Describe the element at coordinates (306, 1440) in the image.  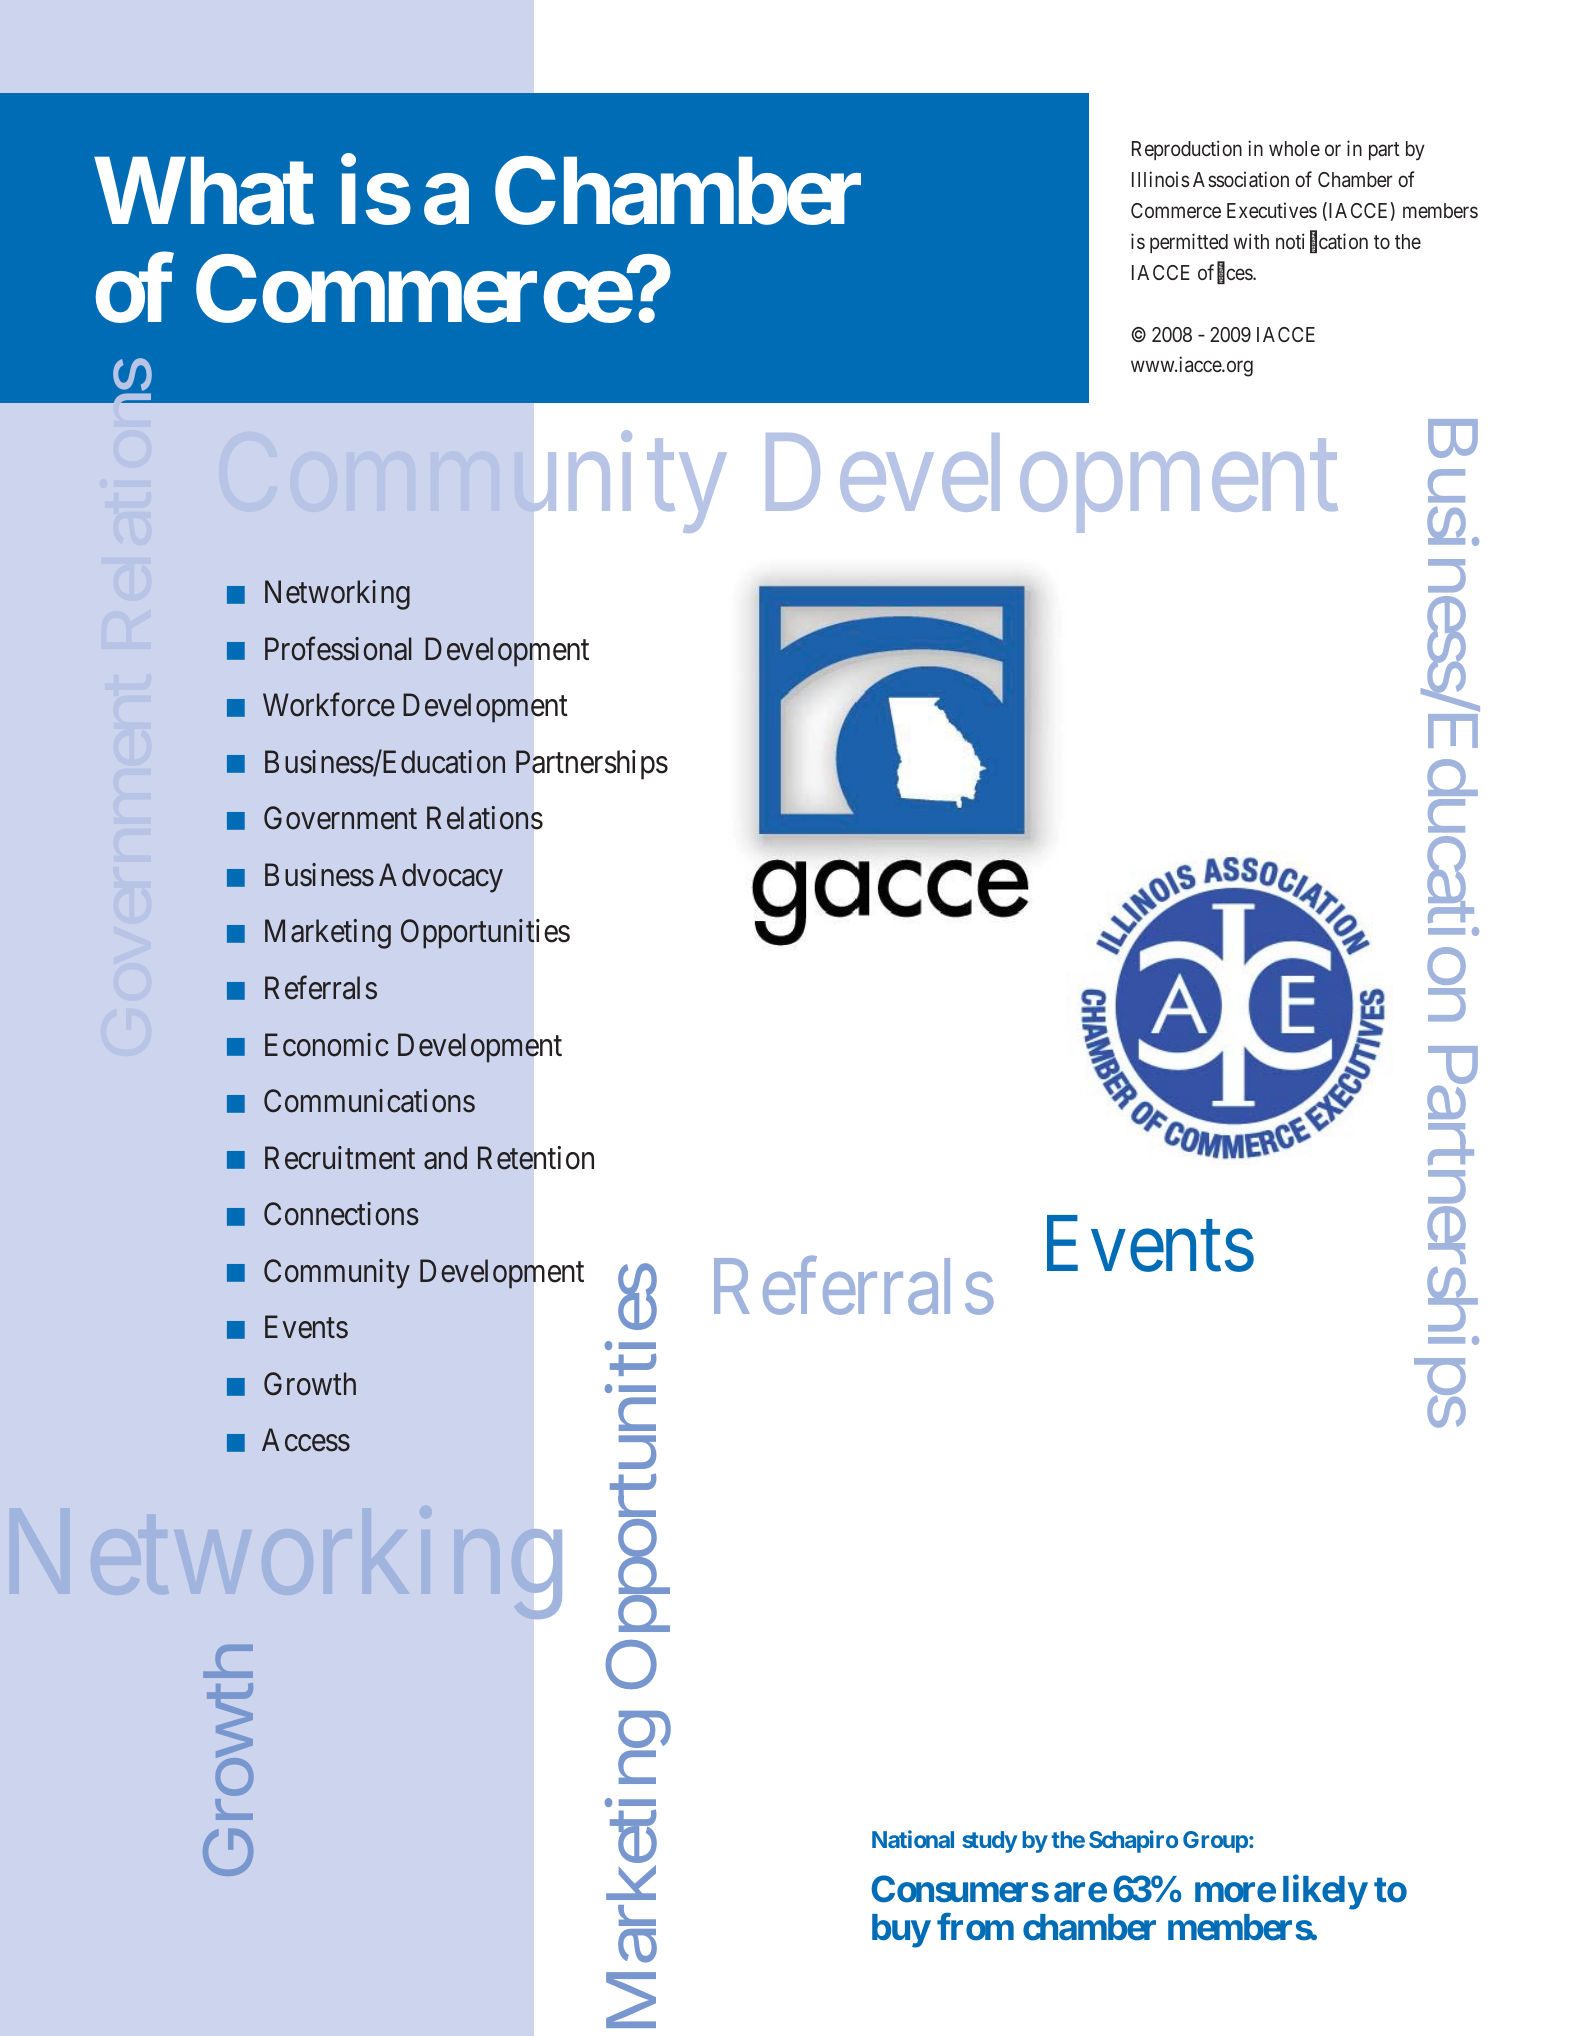
I see `Access` at that location.
